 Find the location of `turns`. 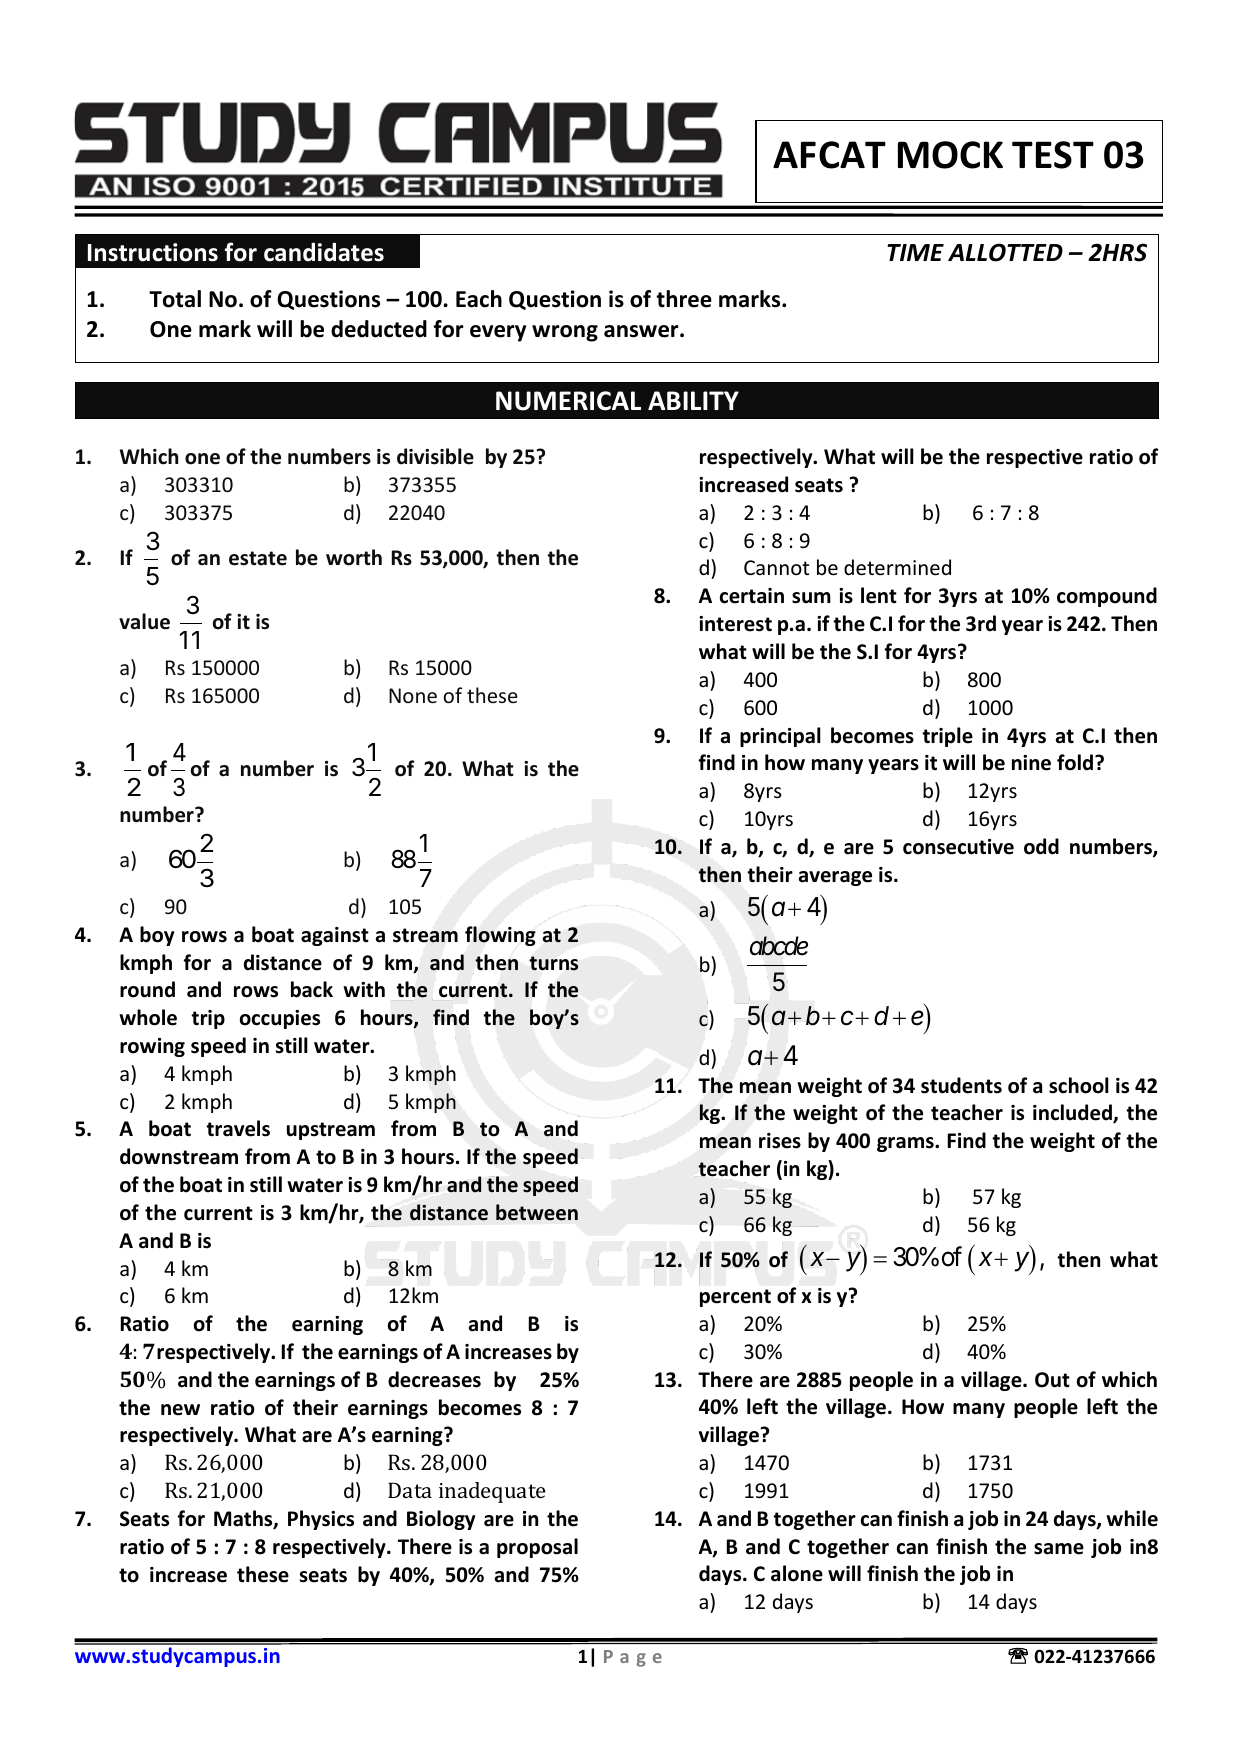

turns is located at coordinates (553, 963).
